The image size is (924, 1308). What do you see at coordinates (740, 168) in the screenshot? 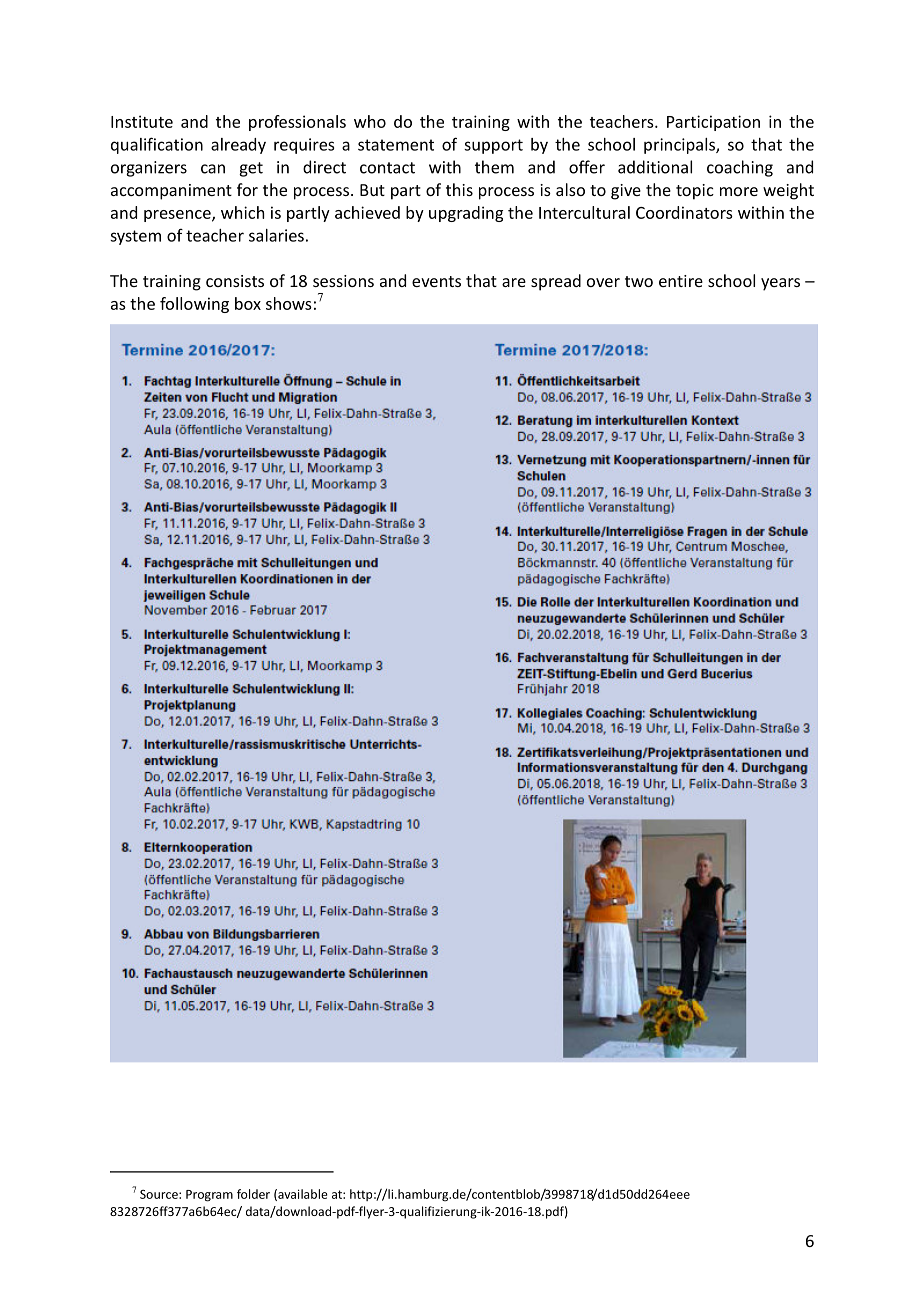
I see `coaching` at bounding box center [740, 168].
